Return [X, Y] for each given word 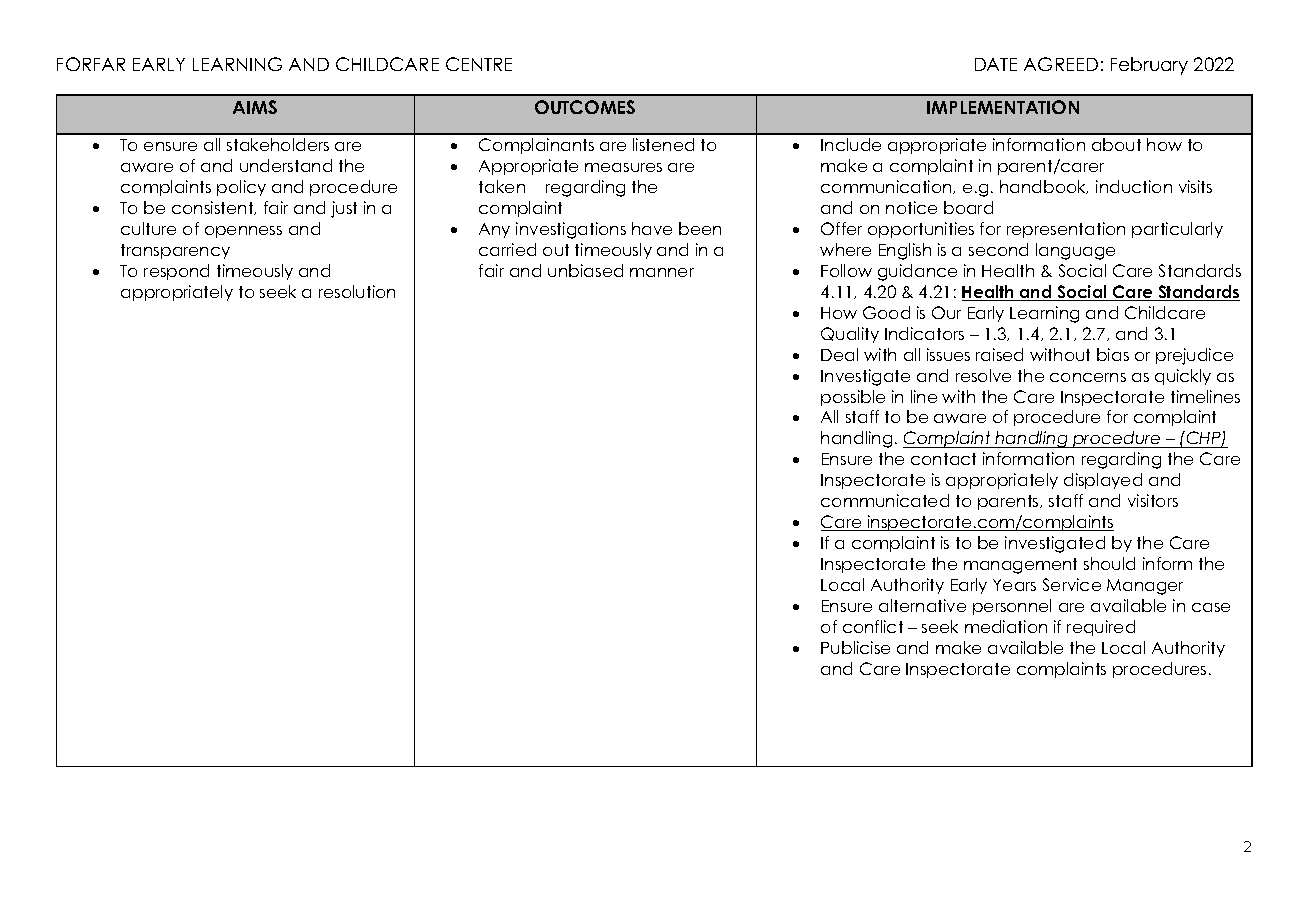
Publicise [855, 647]
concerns [1088, 377]
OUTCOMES [585, 107]
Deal [839, 354]
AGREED [1061, 64]
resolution [357, 291]
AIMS [255, 107]
